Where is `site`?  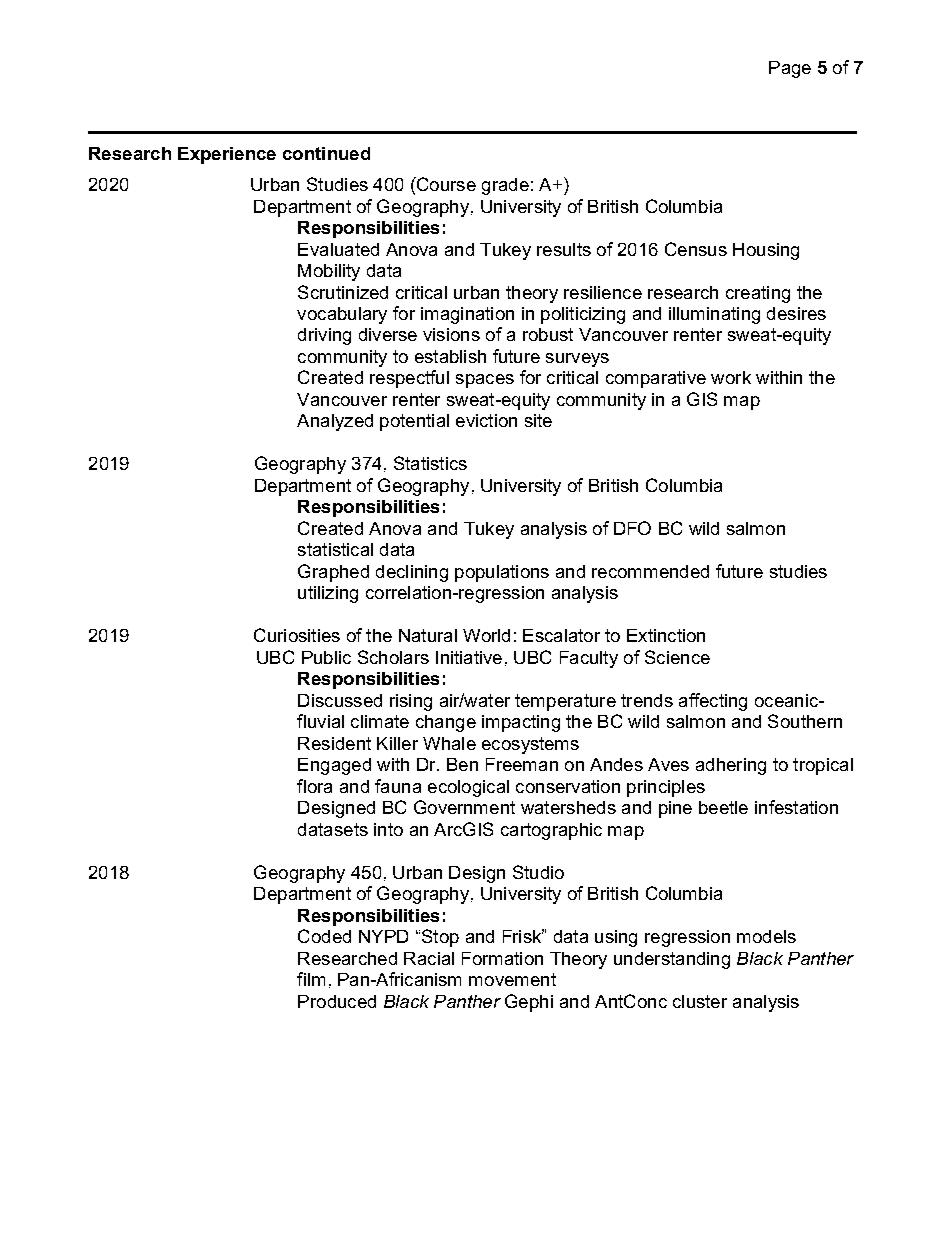 site is located at coordinates (538, 420).
